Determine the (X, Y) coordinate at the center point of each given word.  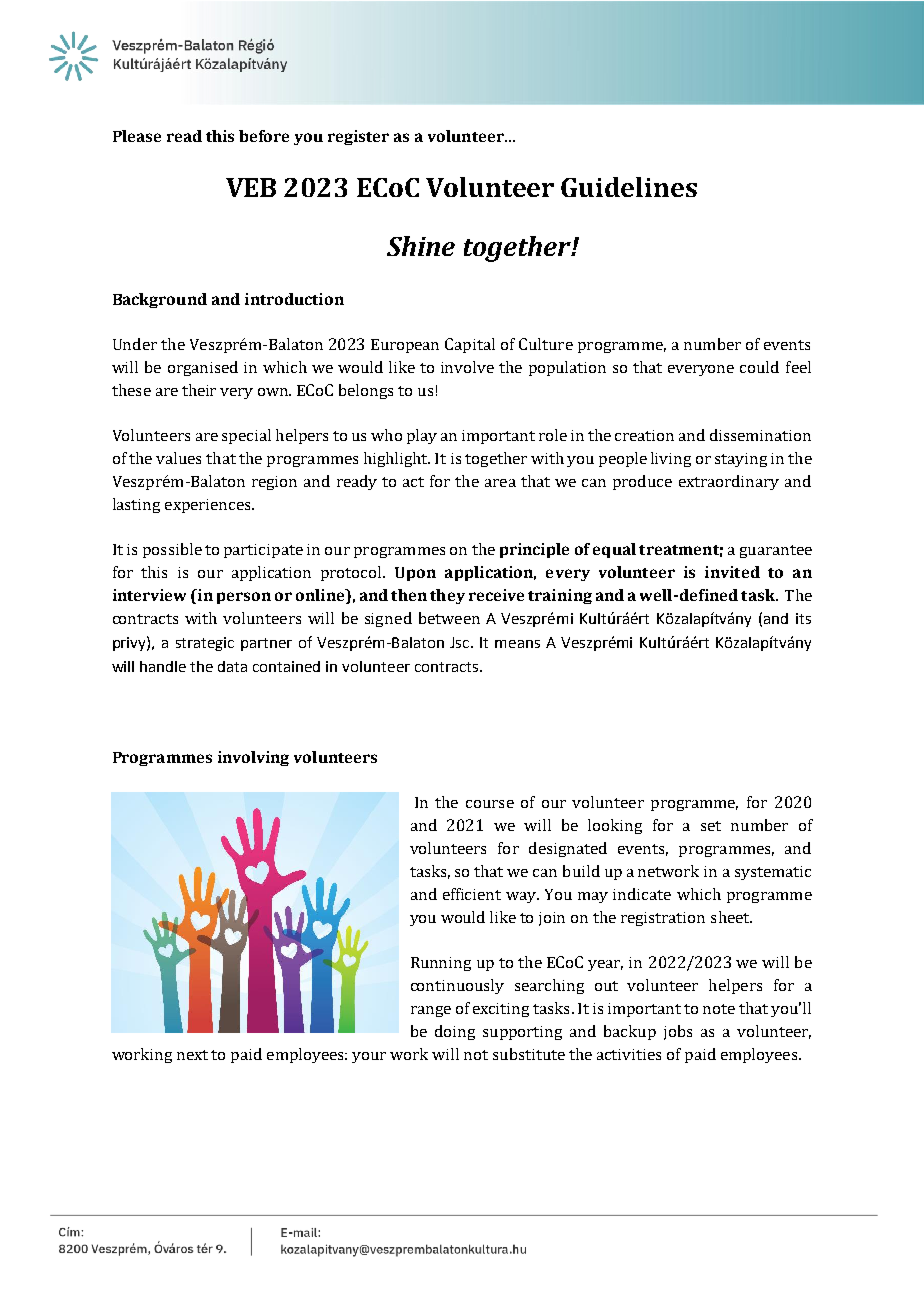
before (264, 136)
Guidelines (629, 187)
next (192, 1055)
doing (455, 1032)
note (719, 1009)
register (358, 137)
